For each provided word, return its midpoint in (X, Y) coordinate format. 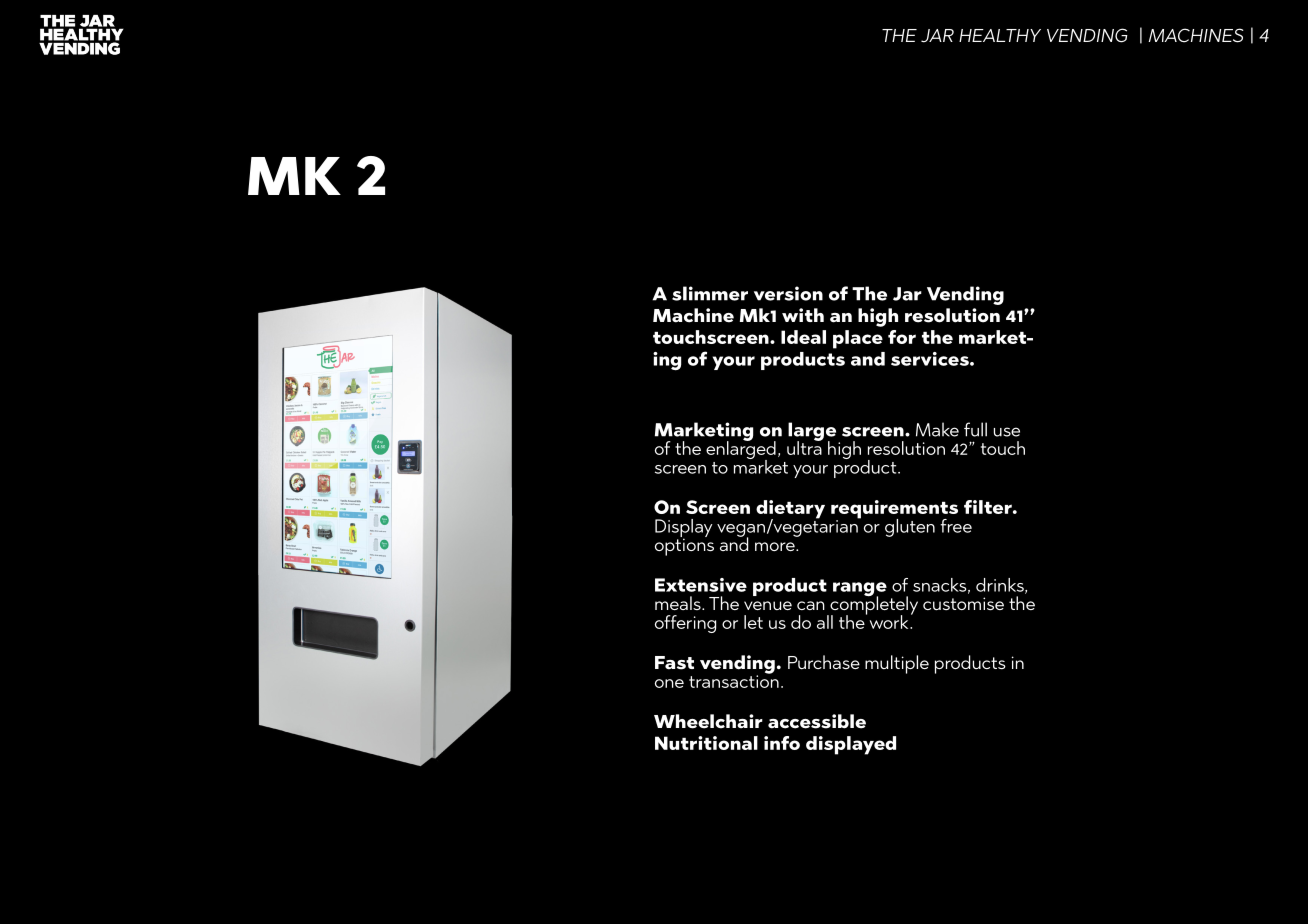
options (684, 546)
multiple (897, 664)
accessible (817, 721)
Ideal (803, 337)
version (788, 293)
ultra (805, 447)
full (975, 429)
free (956, 526)
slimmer (710, 293)
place (858, 339)
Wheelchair (708, 721)
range (860, 590)
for (902, 337)
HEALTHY (1000, 35)
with (803, 315)
